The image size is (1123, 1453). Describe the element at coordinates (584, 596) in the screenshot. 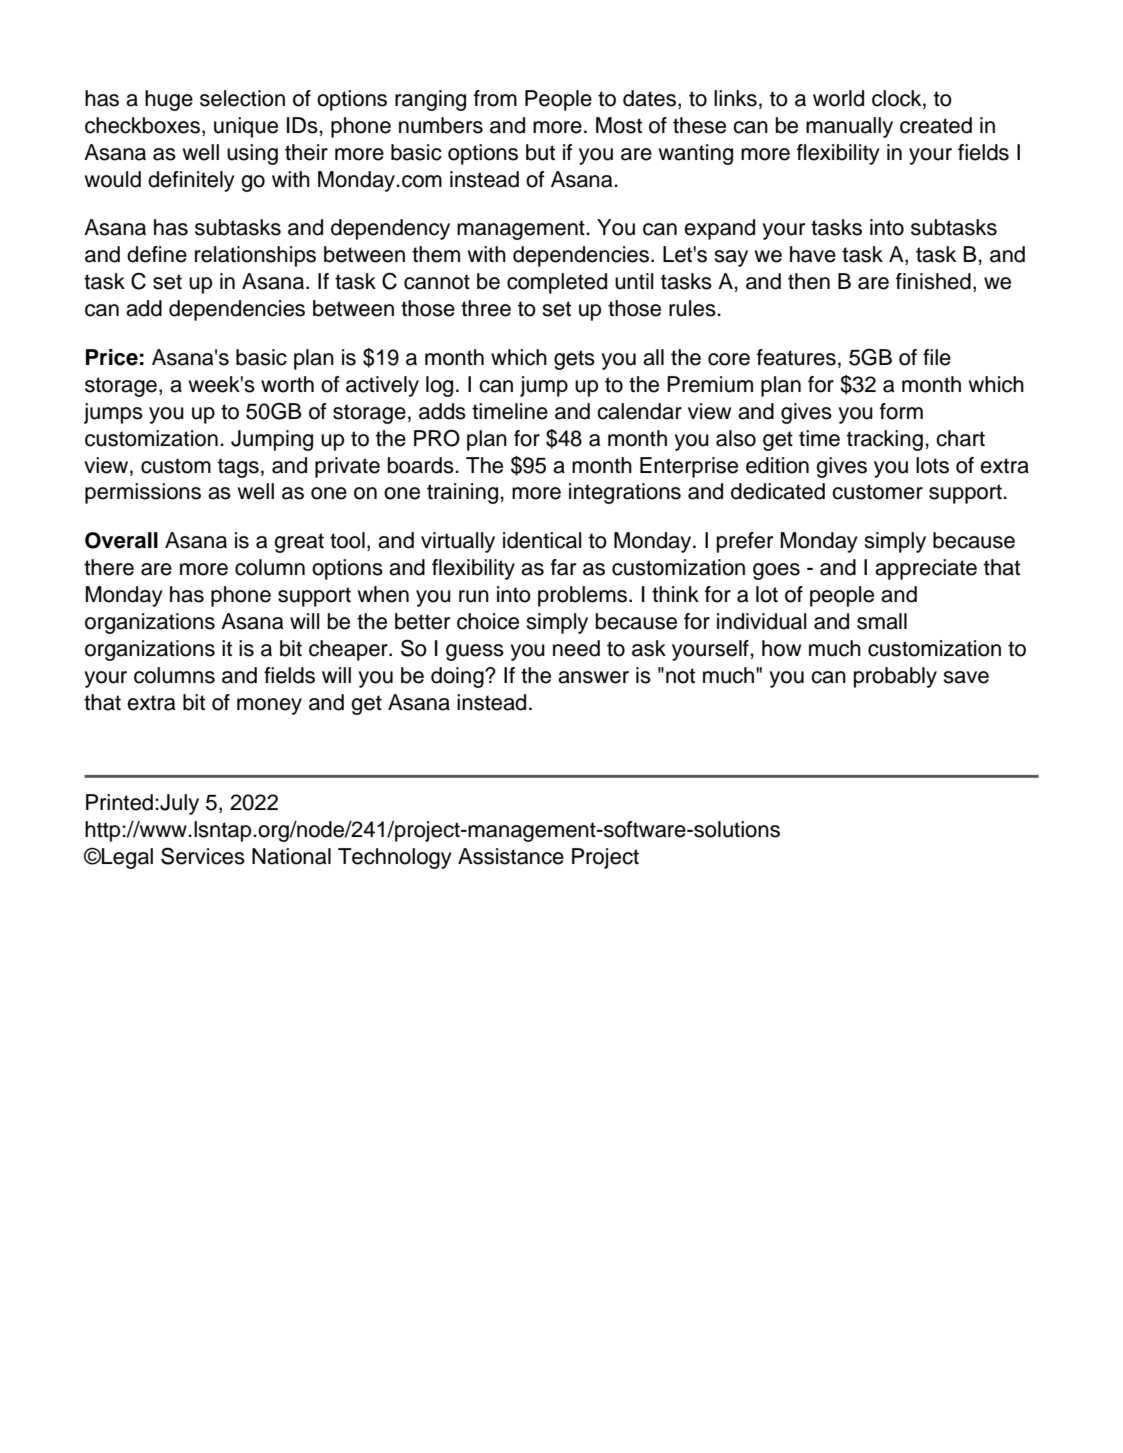

I see `problems` at that location.
